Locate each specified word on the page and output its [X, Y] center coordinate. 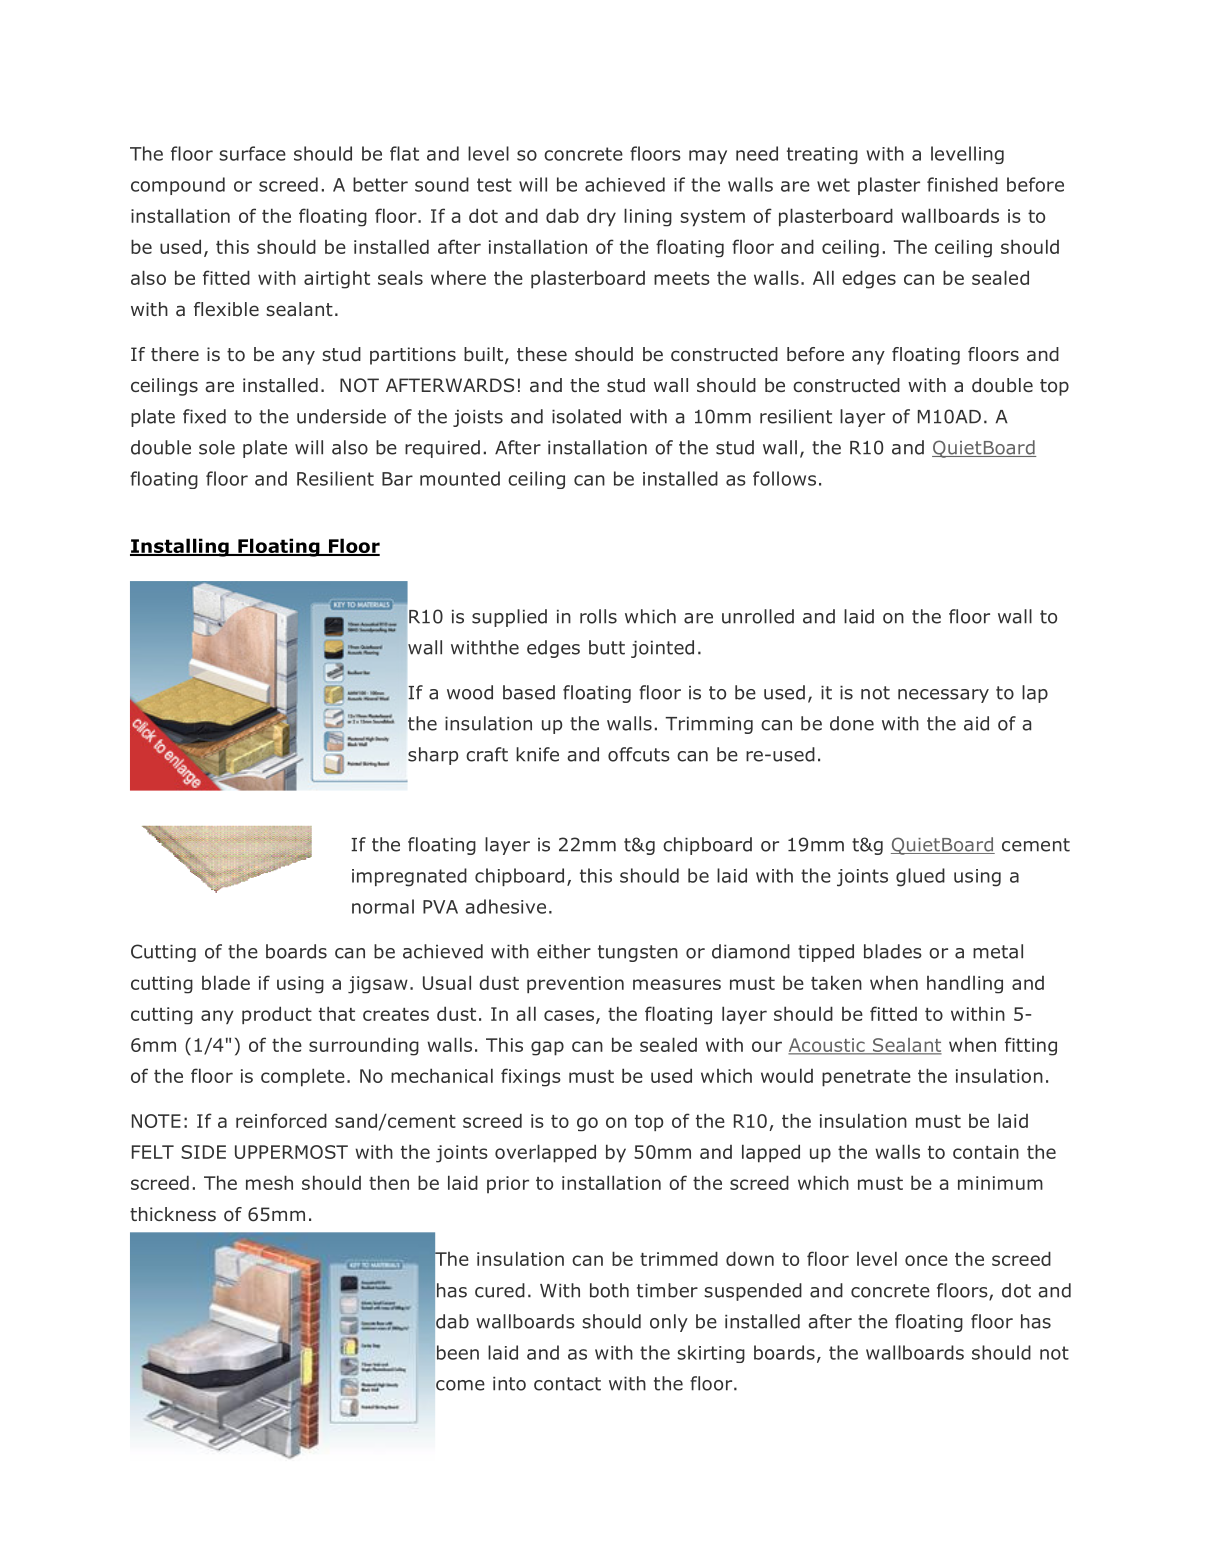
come [460, 1385]
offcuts [639, 754]
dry [601, 217]
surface [252, 153]
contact [567, 1384]
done [852, 723]
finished [962, 184]
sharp [433, 756]
